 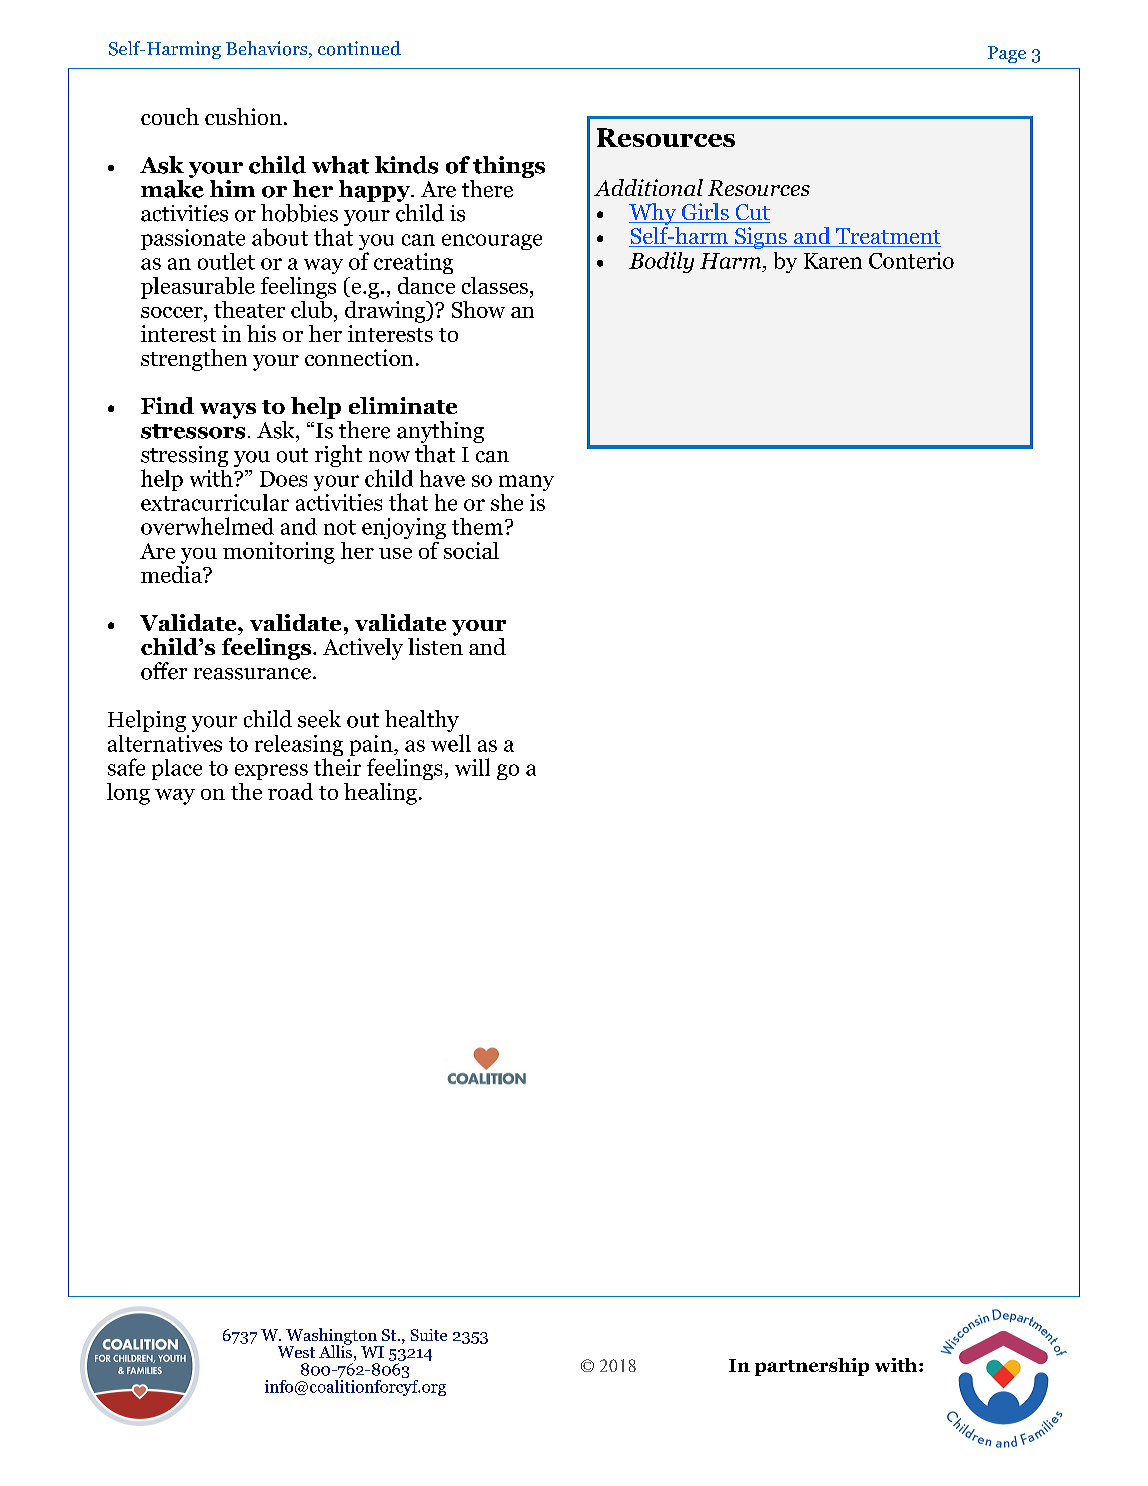 I want to click on Page, so click(x=1007, y=54).
